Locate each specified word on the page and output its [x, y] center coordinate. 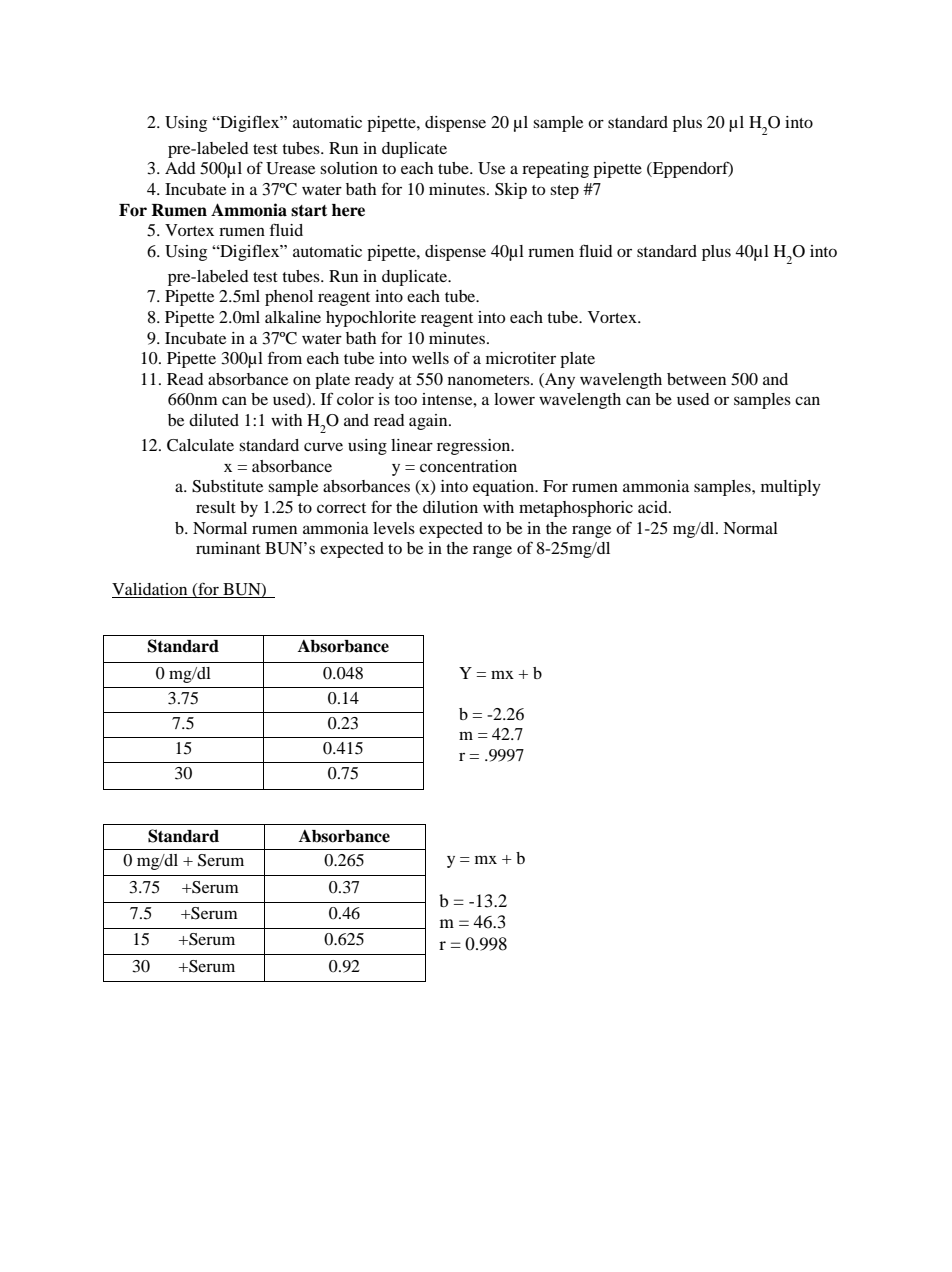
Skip [511, 191]
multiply [791, 488]
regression [475, 447]
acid [654, 507]
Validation [151, 590]
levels [394, 528]
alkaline [293, 317]
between [696, 379]
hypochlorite [371, 319]
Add [180, 168]
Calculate [200, 445]
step [564, 192]
